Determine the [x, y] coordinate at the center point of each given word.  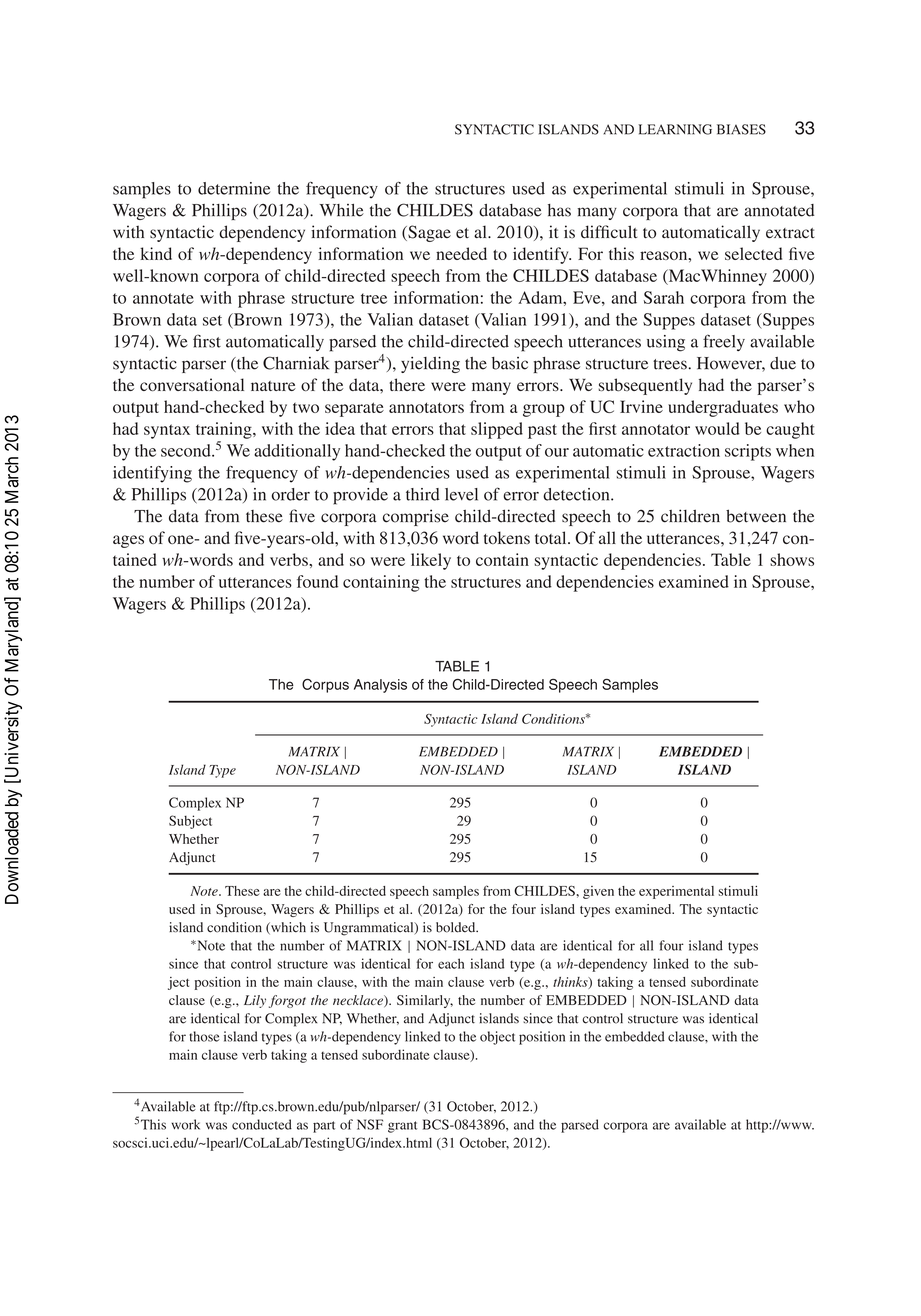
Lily [255, 1001]
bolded [457, 927]
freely [724, 342]
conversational [192, 384]
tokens [507, 537]
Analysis [380, 686]
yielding [430, 364]
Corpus [325, 686]
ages [128, 541]
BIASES [741, 129]
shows [792, 559]
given [598, 892]
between [756, 516]
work [185, 1124]
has [559, 210]
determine [234, 188]
